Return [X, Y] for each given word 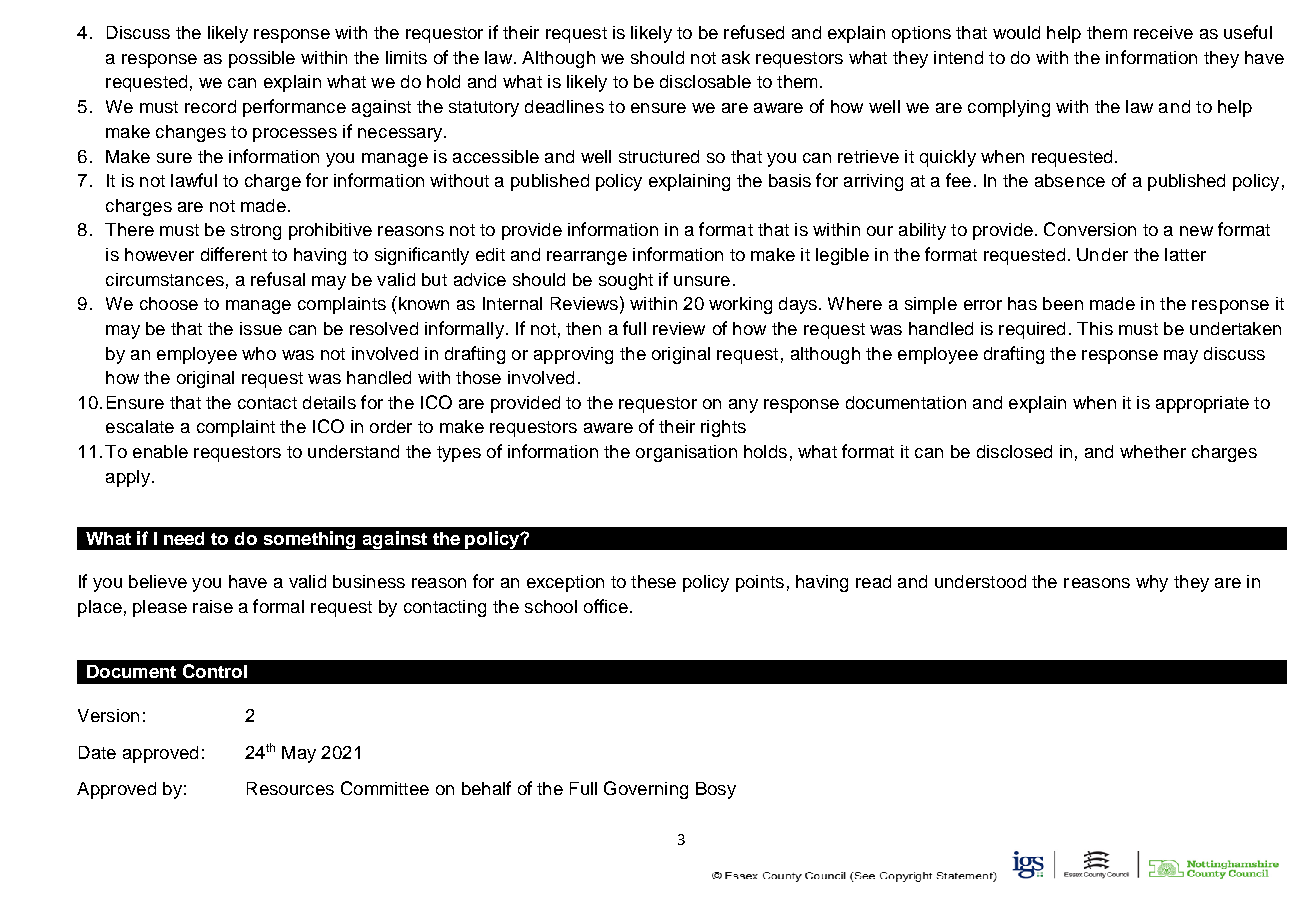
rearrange [587, 258]
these [653, 581]
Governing [646, 790]
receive [1163, 32]
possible [262, 59]
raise [213, 606]
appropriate [1202, 404]
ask [736, 57]
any [743, 406]
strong [256, 232]
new [1196, 231]
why [1152, 583]
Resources [290, 788]
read [873, 581]
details [329, 402]
